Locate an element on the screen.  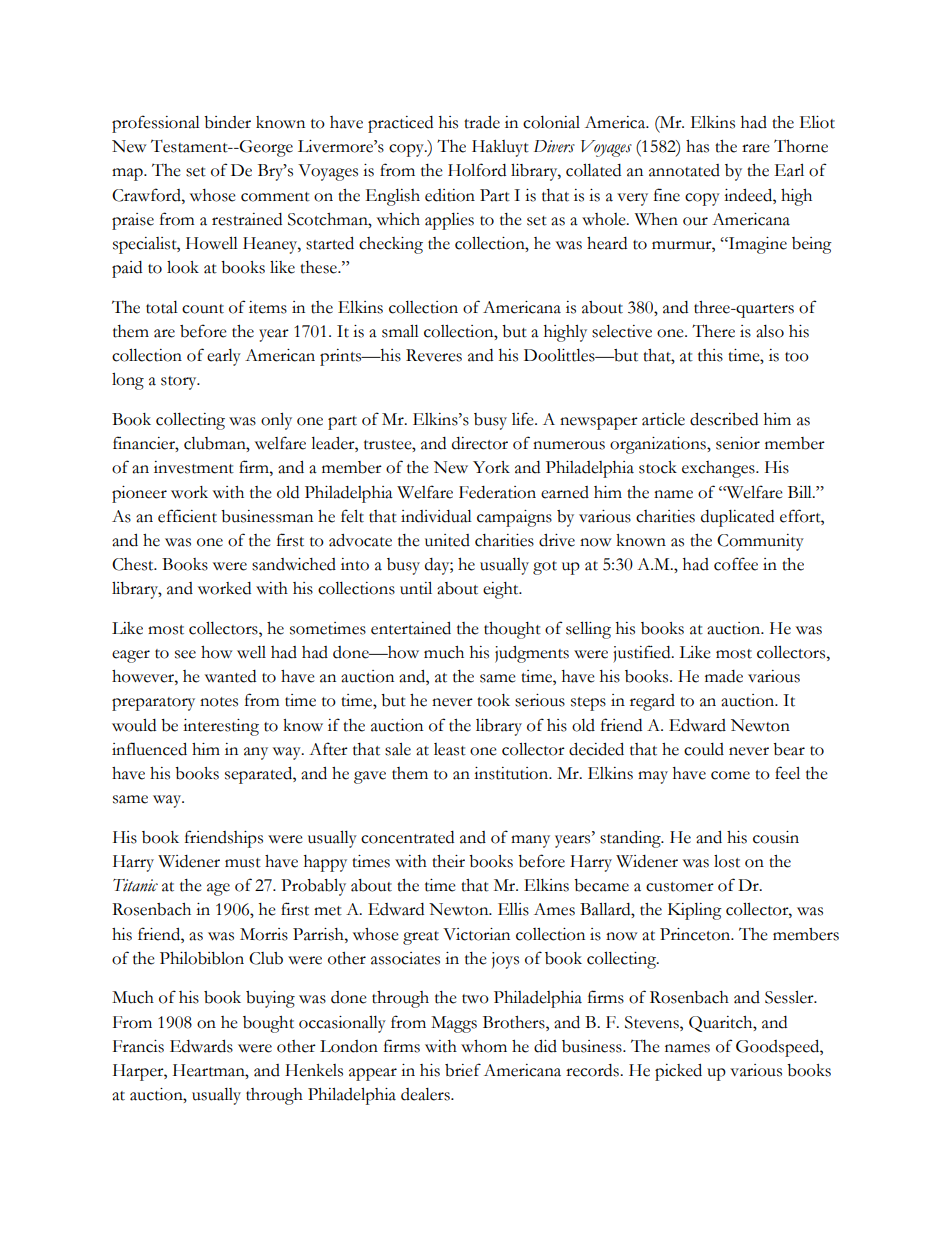
picked is located at coordinates (678, 1072).
